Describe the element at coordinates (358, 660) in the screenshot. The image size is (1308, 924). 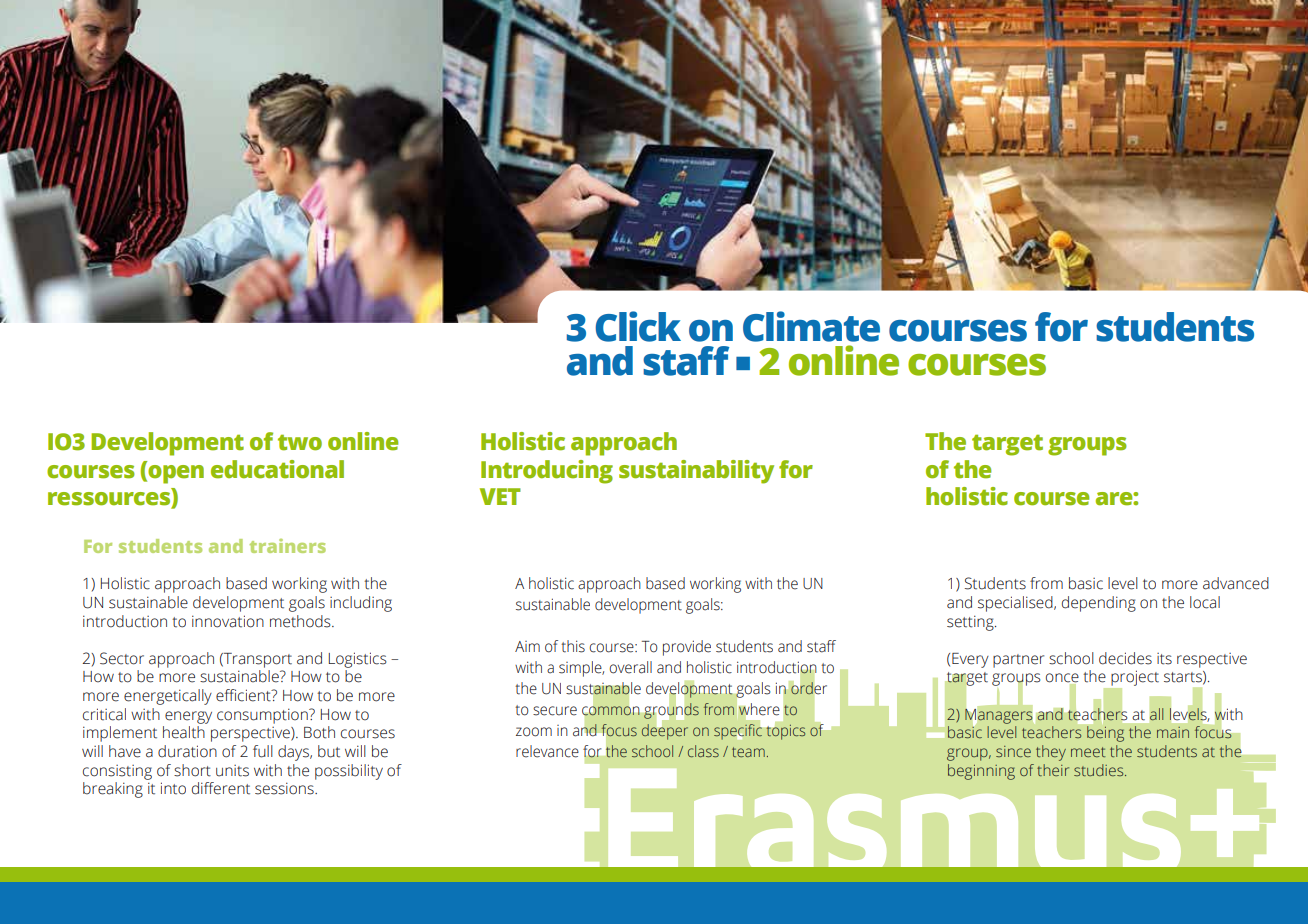
I see `Logistics` at that location.
